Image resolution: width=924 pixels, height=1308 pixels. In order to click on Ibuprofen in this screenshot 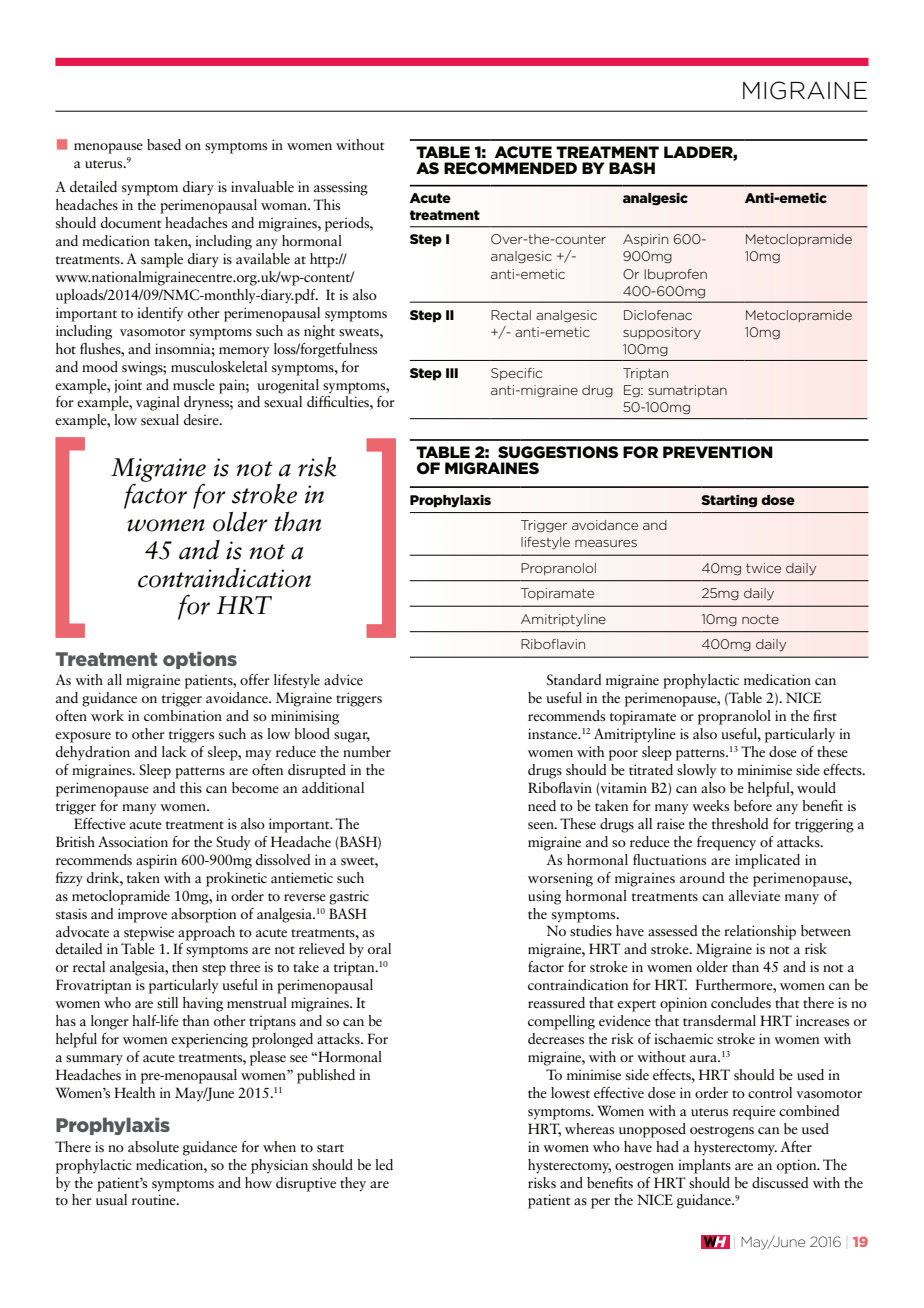, I will do `click(675, 275)`.
